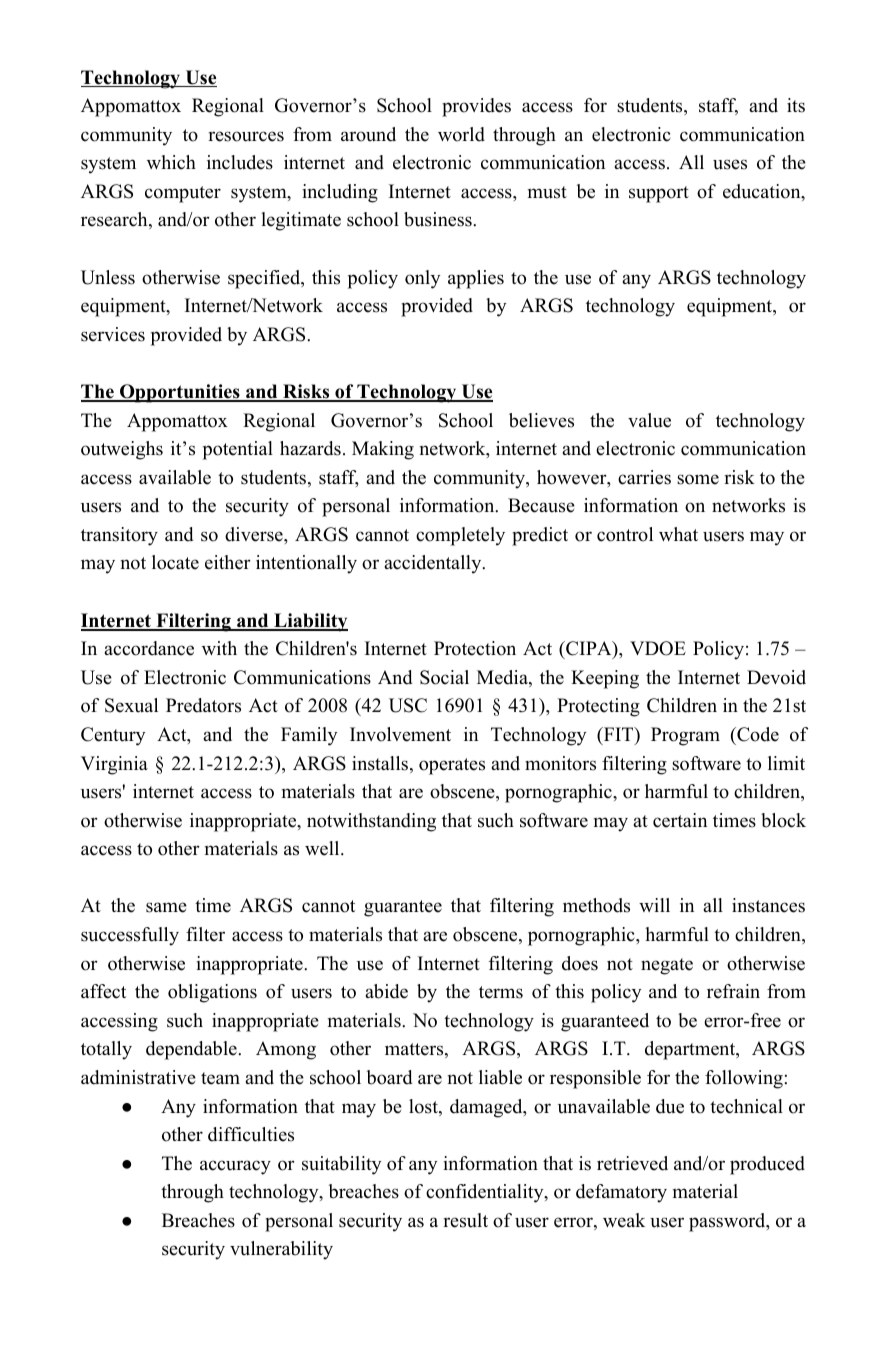 The image size is (887, 1372). Describe the element at coordinates (730, 164) in the document. I see `uses` at that location.
